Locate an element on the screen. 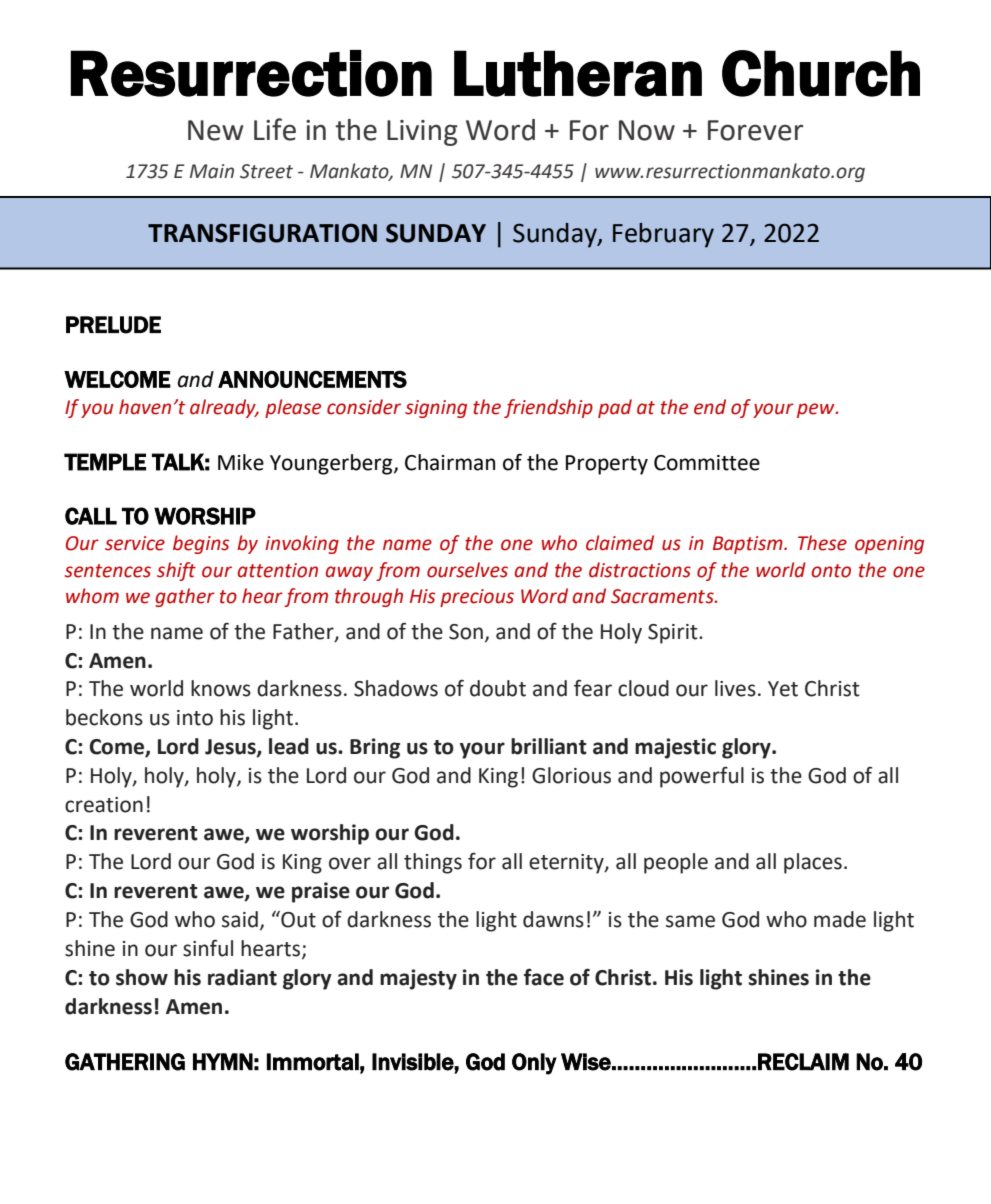 The image size is (991, 1204). Church is located at coordinates (821, 73).
